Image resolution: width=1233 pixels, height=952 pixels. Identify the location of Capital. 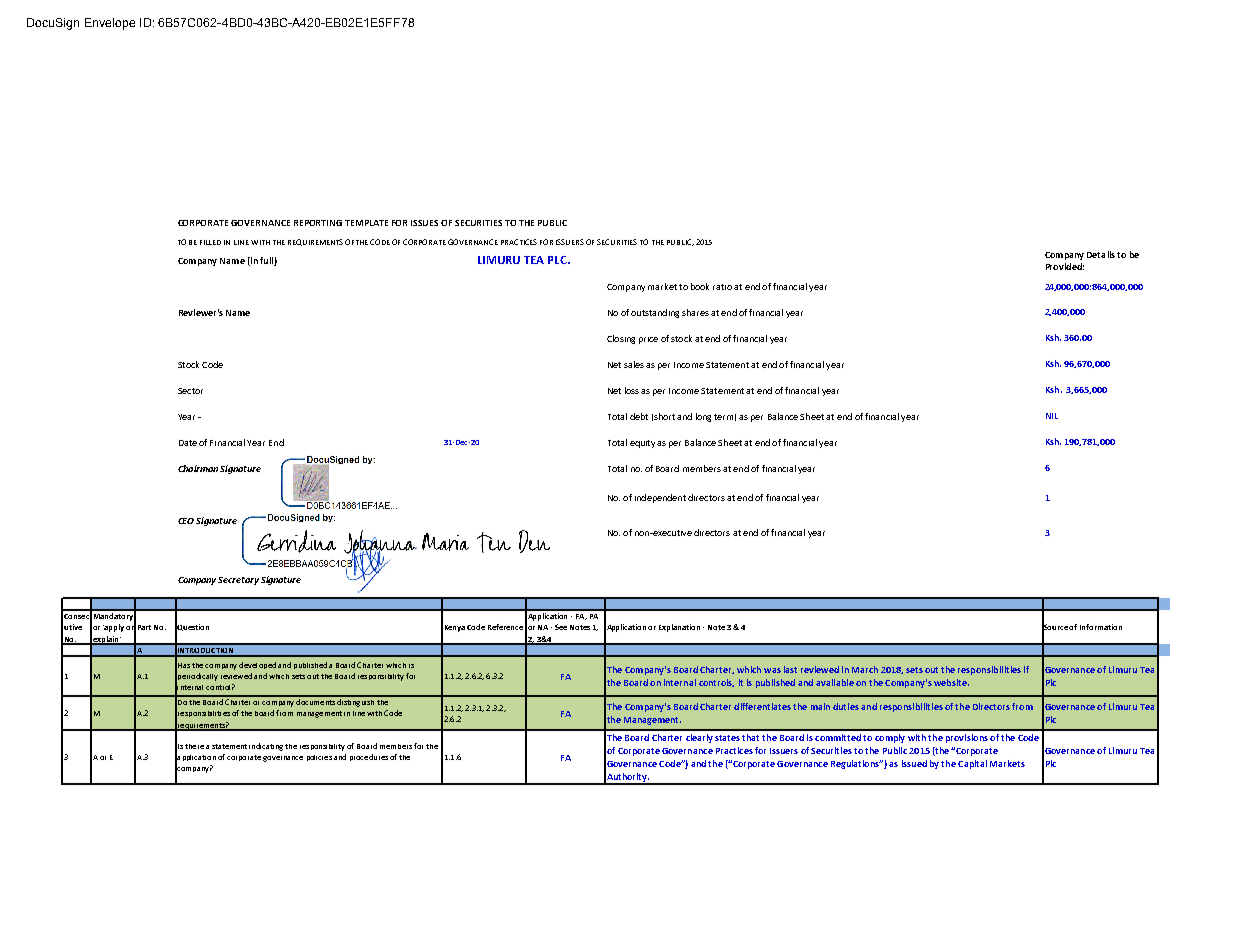
(972, 764).
